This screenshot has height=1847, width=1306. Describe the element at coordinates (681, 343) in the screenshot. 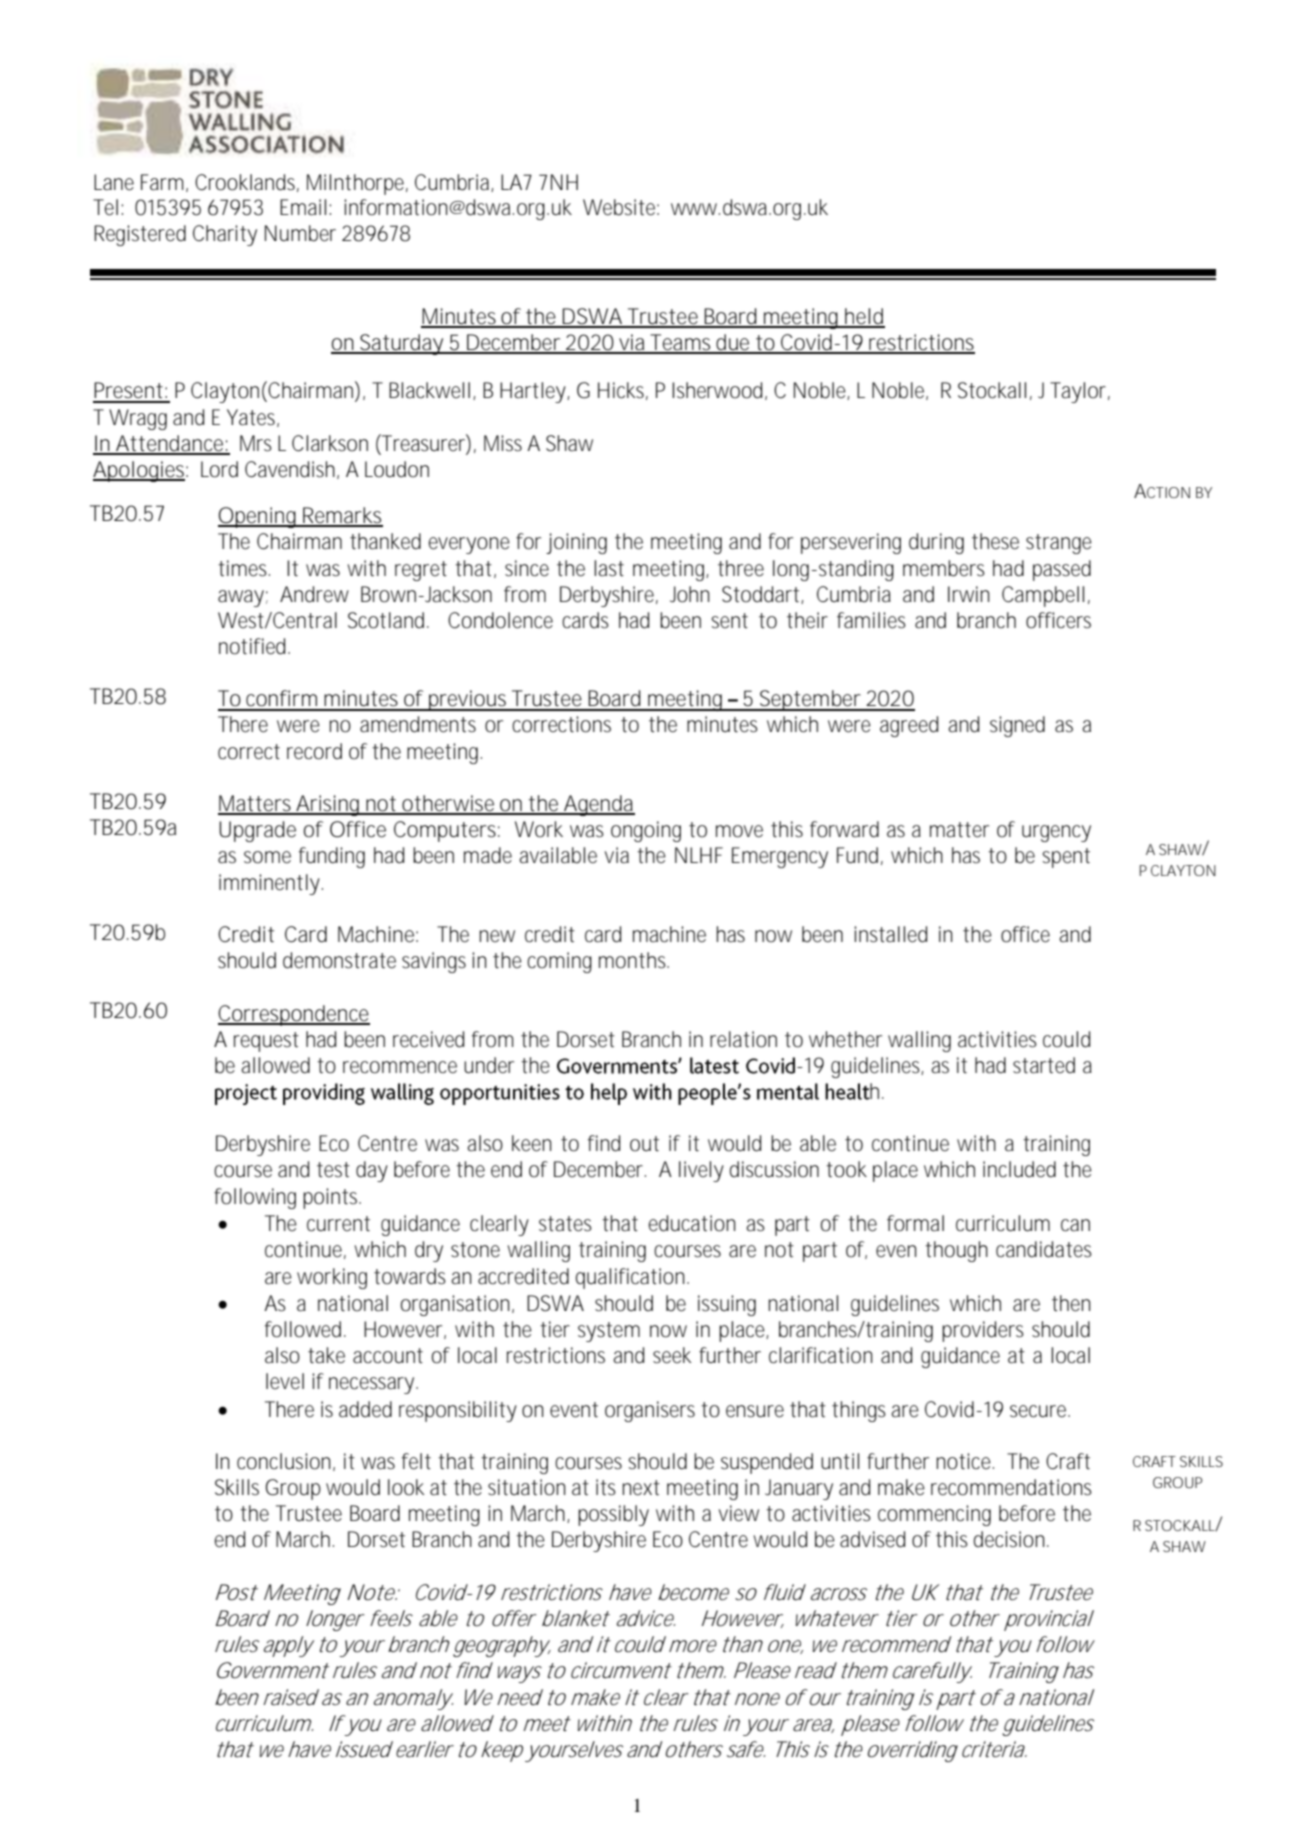

I see `Teams` at that location.
